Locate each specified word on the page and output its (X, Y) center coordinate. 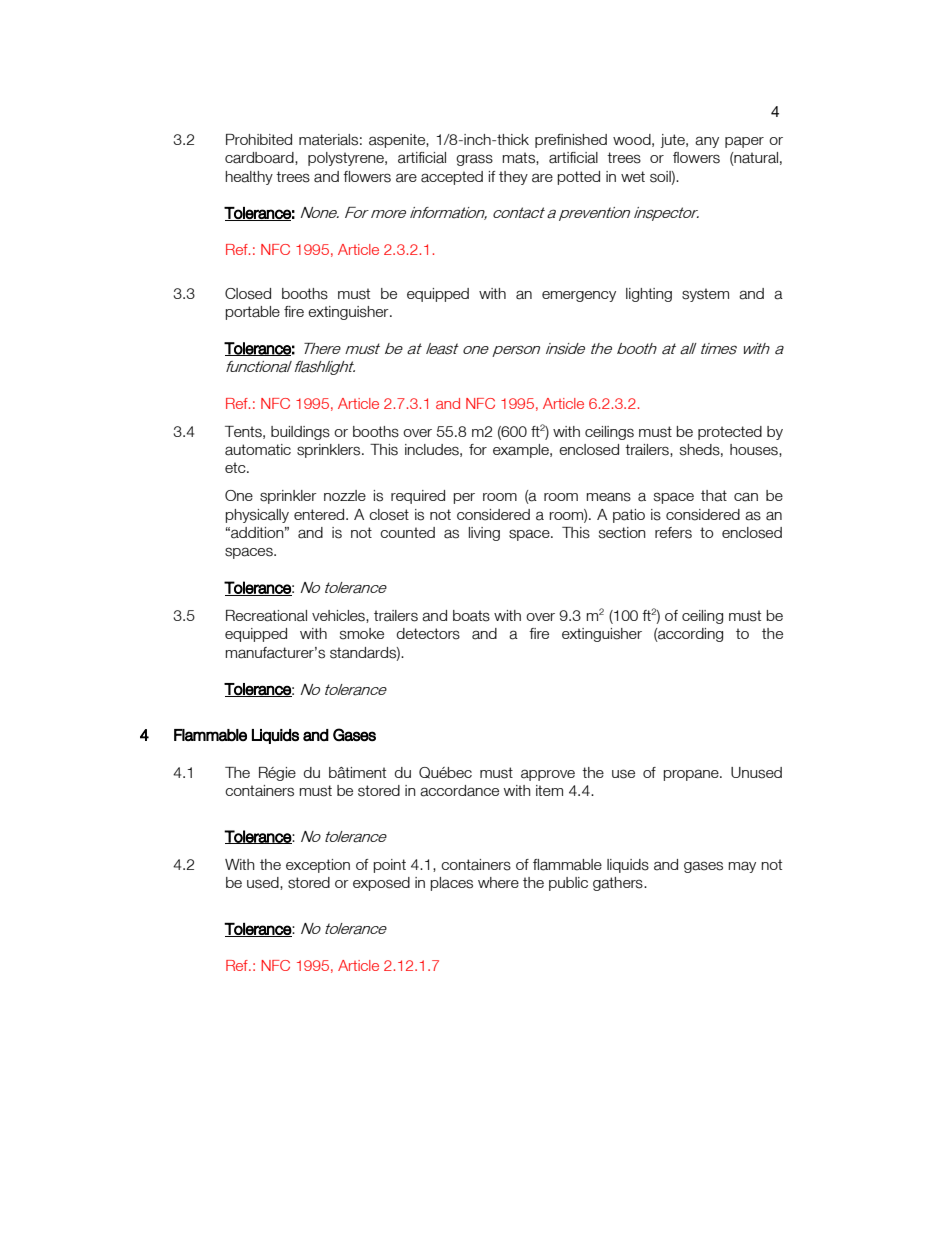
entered (320, 514)
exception (318, 866)
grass (474, 160)
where (498, 882)
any (707, 142)
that (714, 496)
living (484, 534)
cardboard (260, 158)
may (742, 867)
